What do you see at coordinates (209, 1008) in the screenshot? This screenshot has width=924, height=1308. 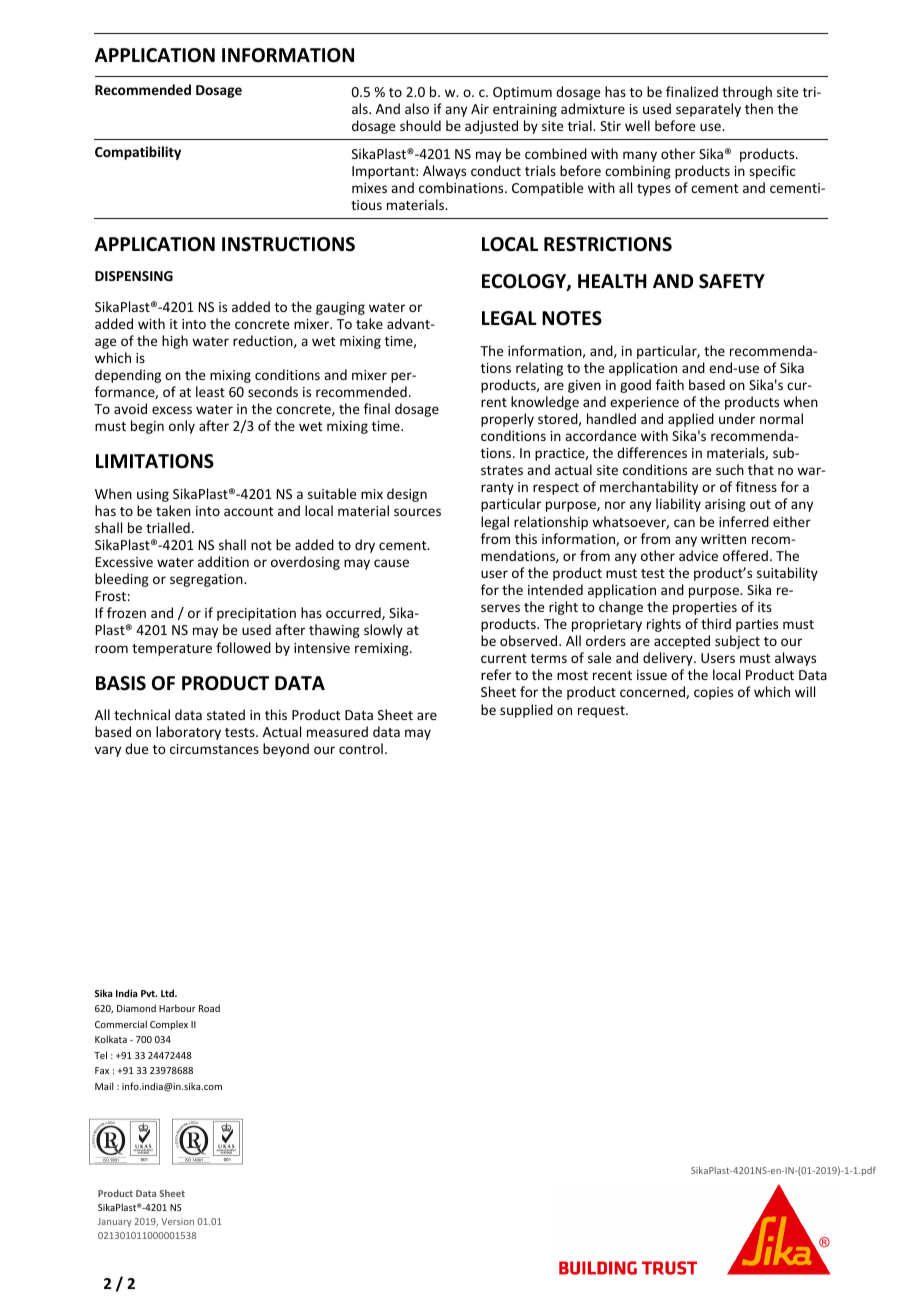 I see `Road` at bounding box center [209, 1008].
